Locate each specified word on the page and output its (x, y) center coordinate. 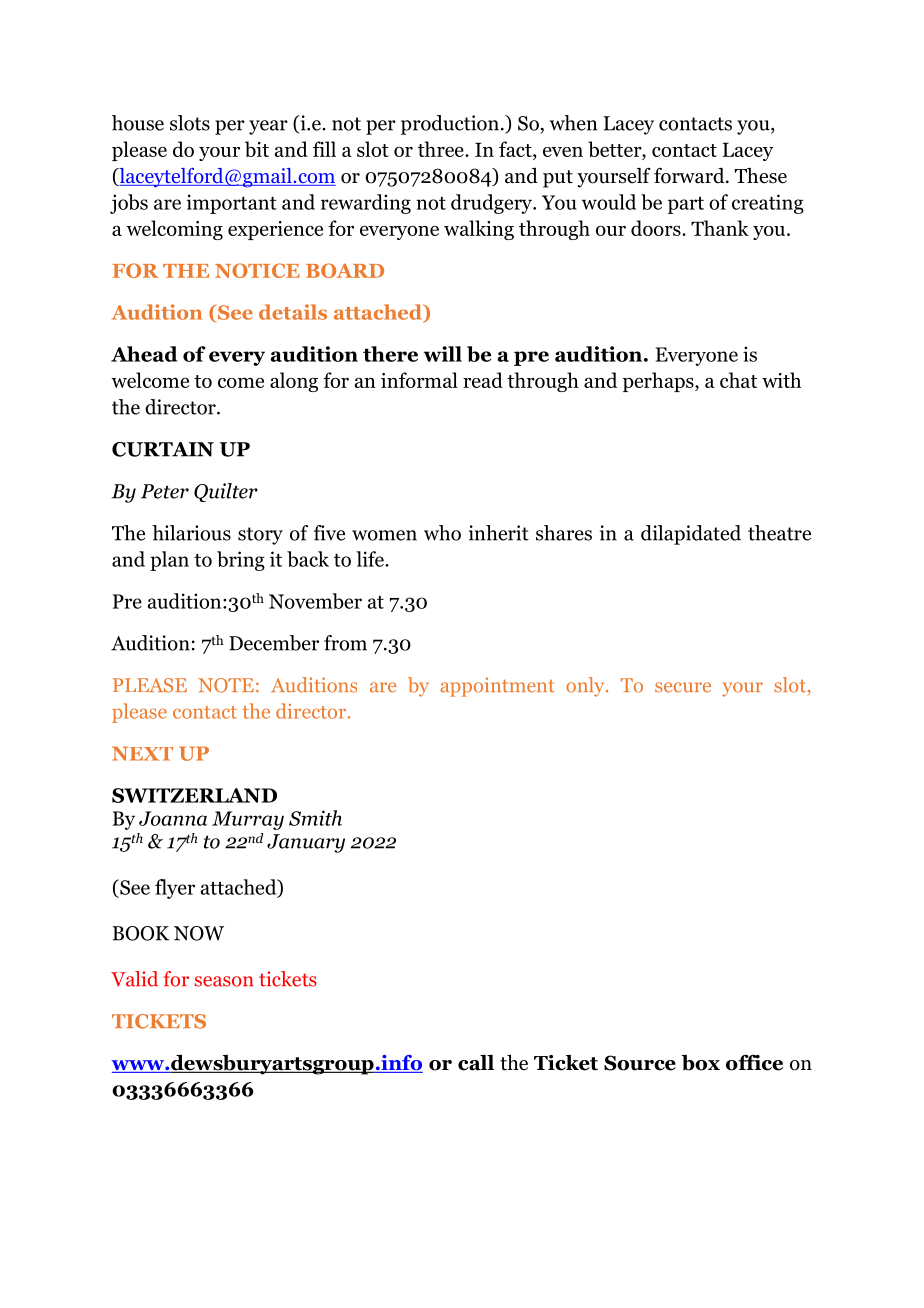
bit (257, 149)
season (224, 981)
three (442, 149)
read (483, 380)
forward (690, 175)
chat (738, 380)
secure (683, 687)
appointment (498, 687)
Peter (165, 491)
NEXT (142, 753)
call (476, 1063)
